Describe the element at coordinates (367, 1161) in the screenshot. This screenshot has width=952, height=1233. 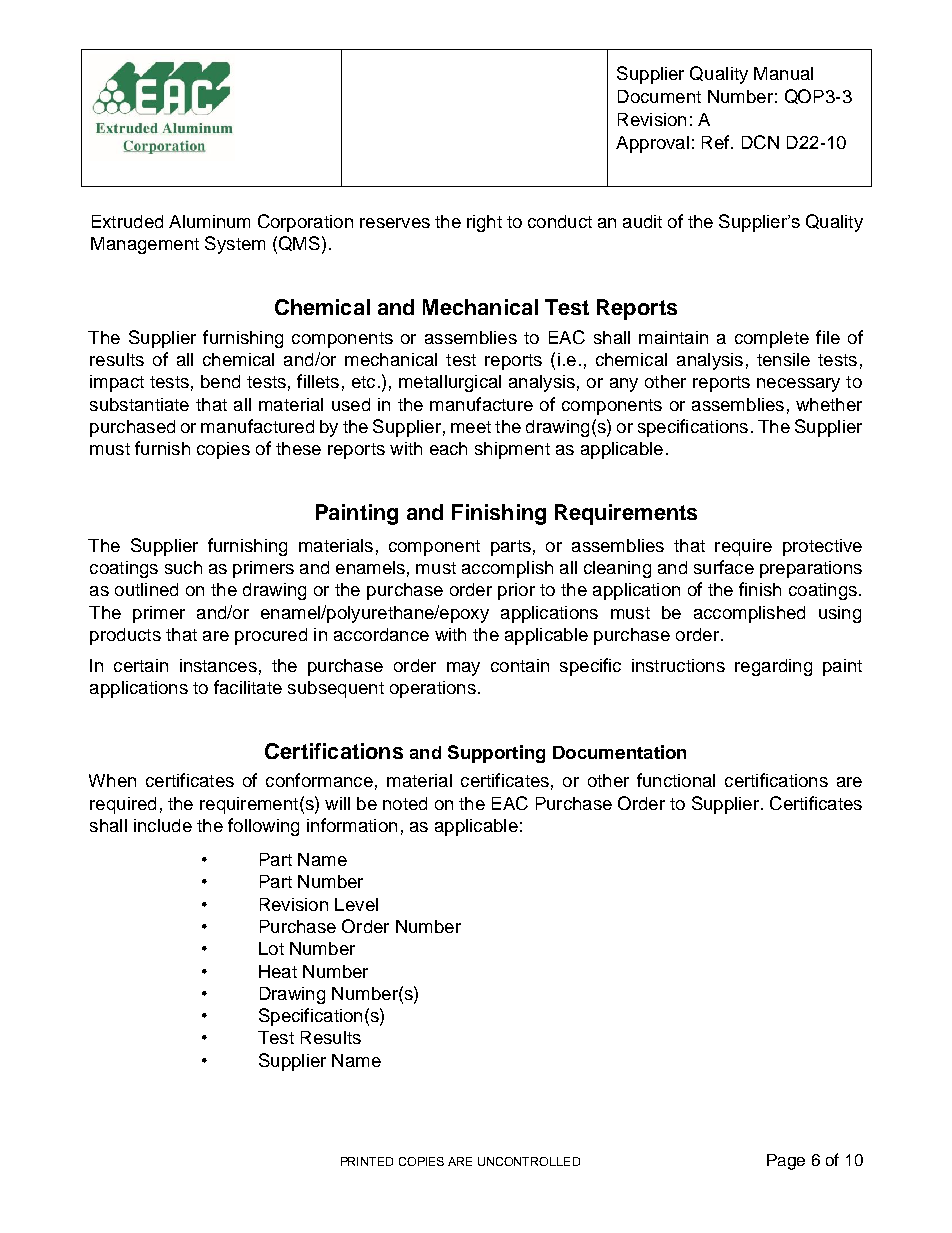
I see `PRINTED` at that location.
